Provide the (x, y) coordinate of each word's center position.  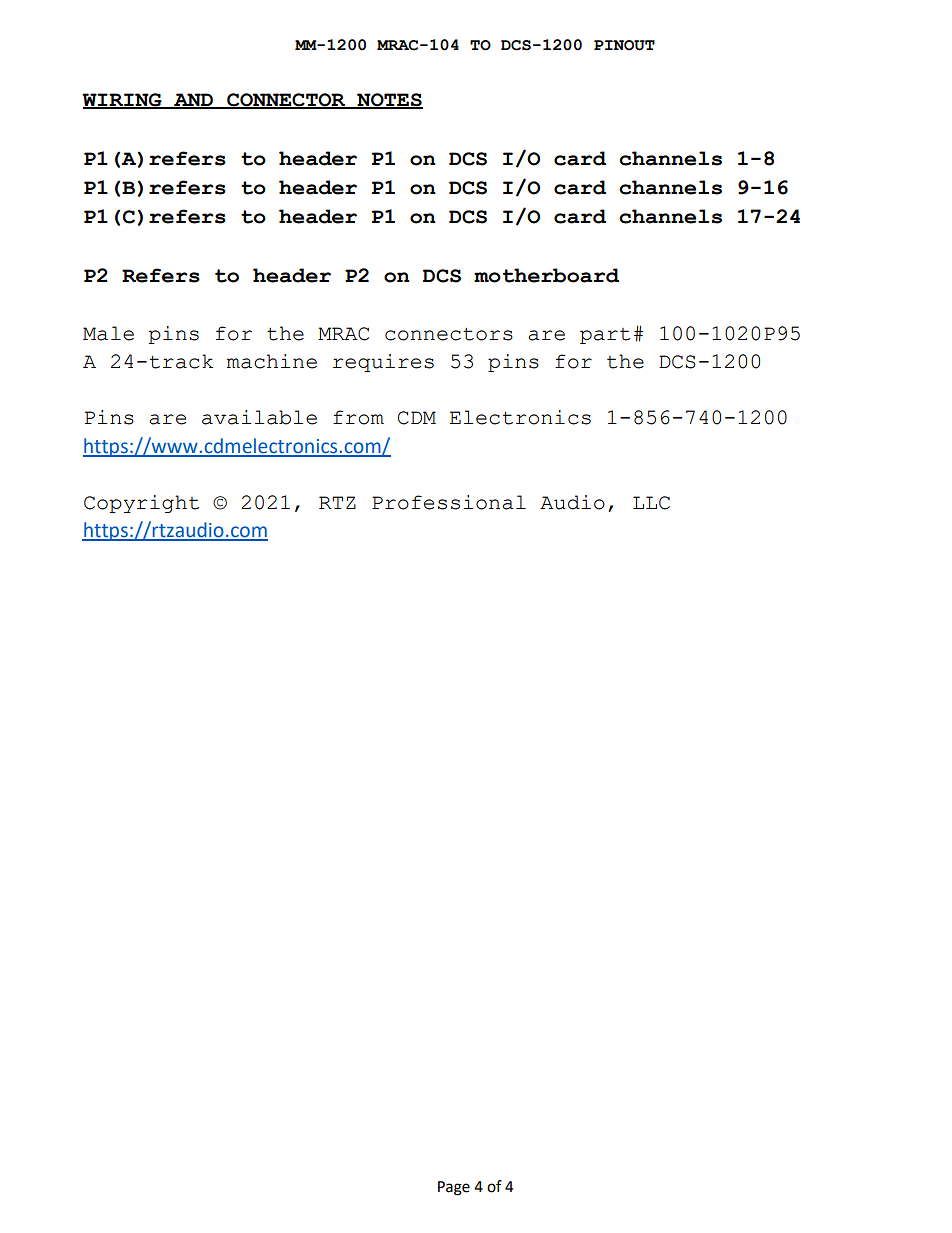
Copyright (142, 504)
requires (383, 363)
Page (454, 1188)
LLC (651, 503)
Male (108, 333)
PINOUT (624, 45)
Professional (449, 502)
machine (272, 361)
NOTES (389, 101)
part (605, 336)
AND (193, 100)
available (259, 417)
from (358, 417)
